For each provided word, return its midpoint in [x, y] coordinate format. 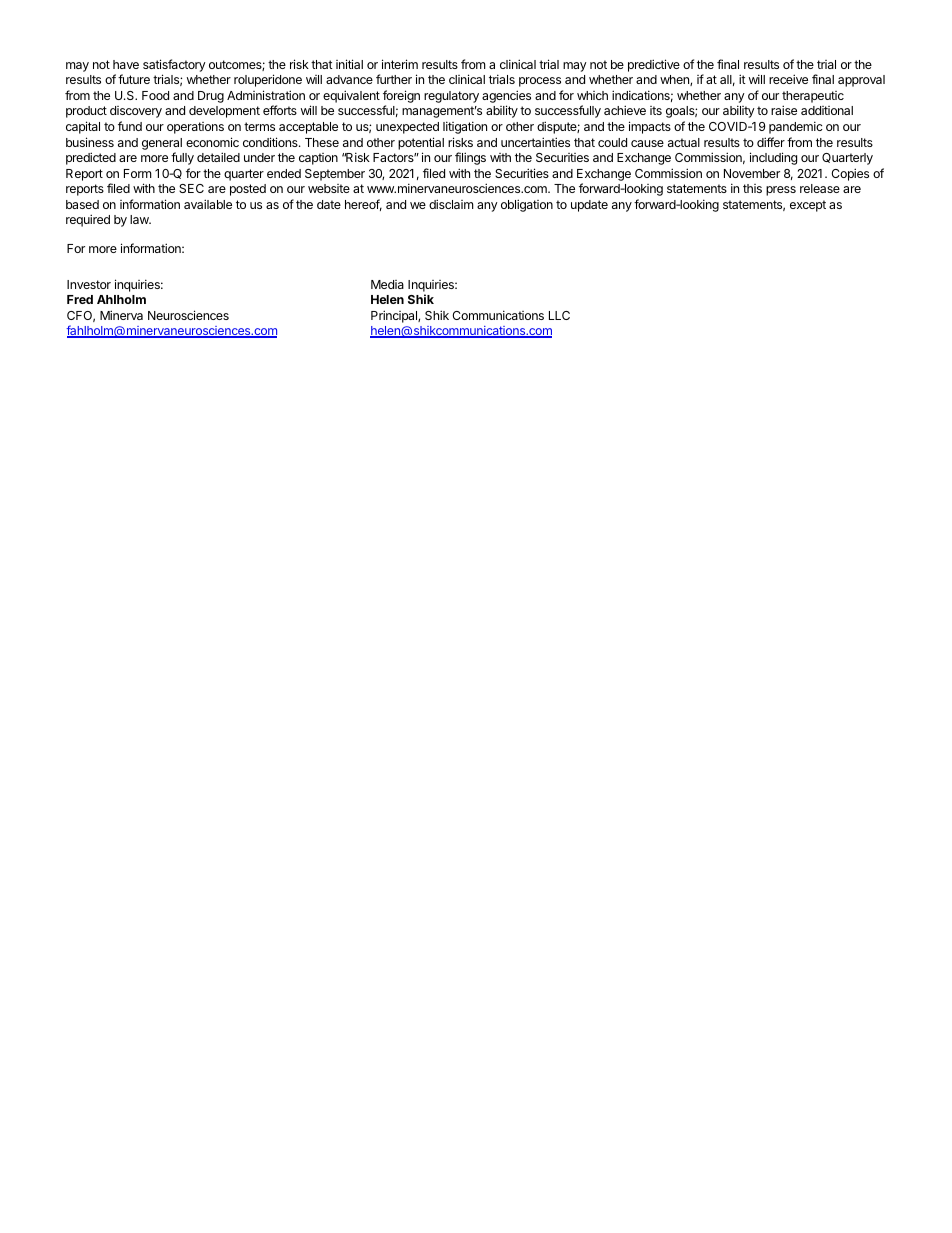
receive [788, 79]
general [162, 144]
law [140, 219]
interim [400, 64]
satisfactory [174, 65]
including [773, 158]
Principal [395, 316]
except [808, 206]
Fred [80, 299]
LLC [559, 315]
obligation [527, 205]
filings [470, 158]
